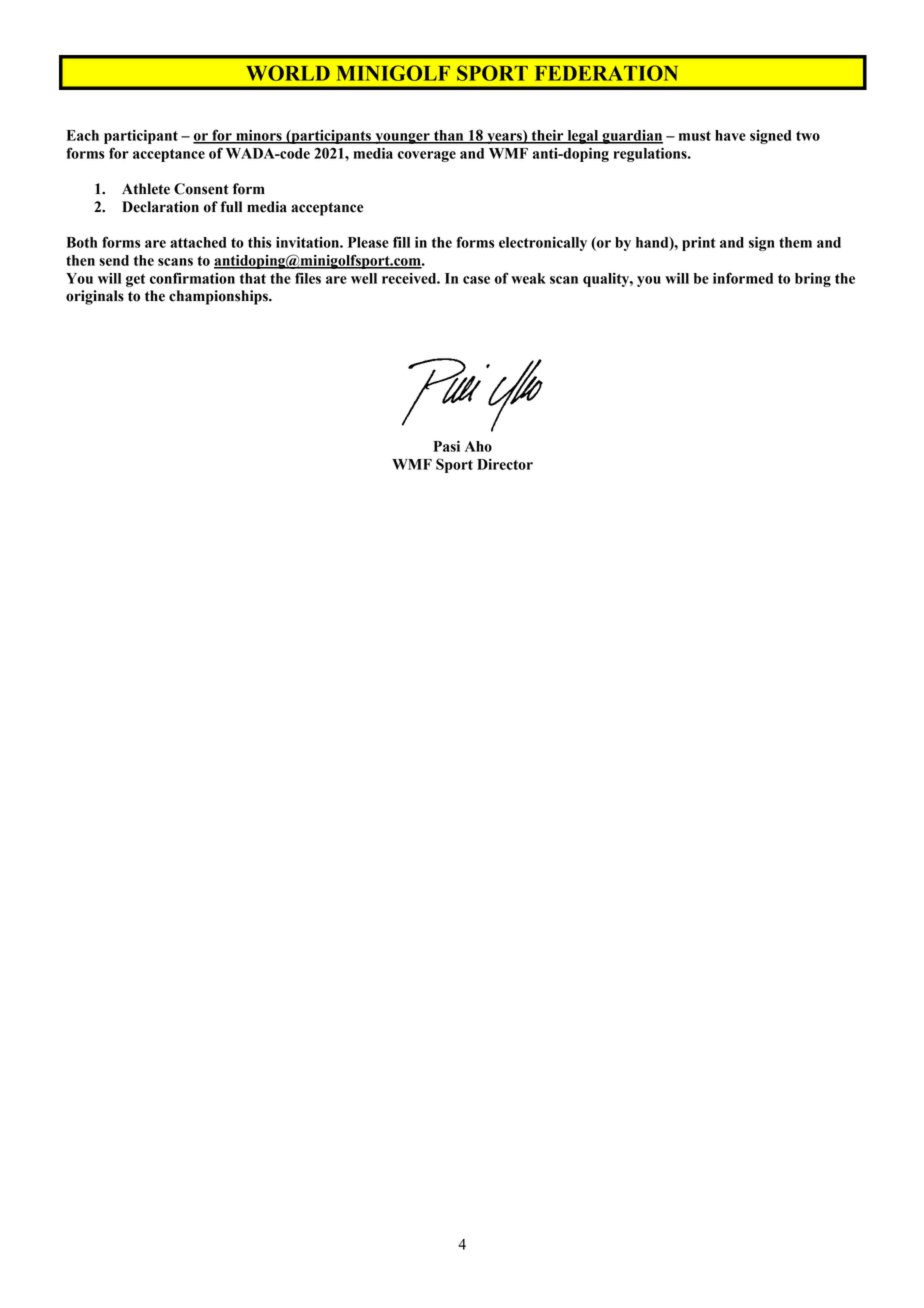 The image size is (924, 1308). I want to click on FEDERATION, so click(606, 73).
